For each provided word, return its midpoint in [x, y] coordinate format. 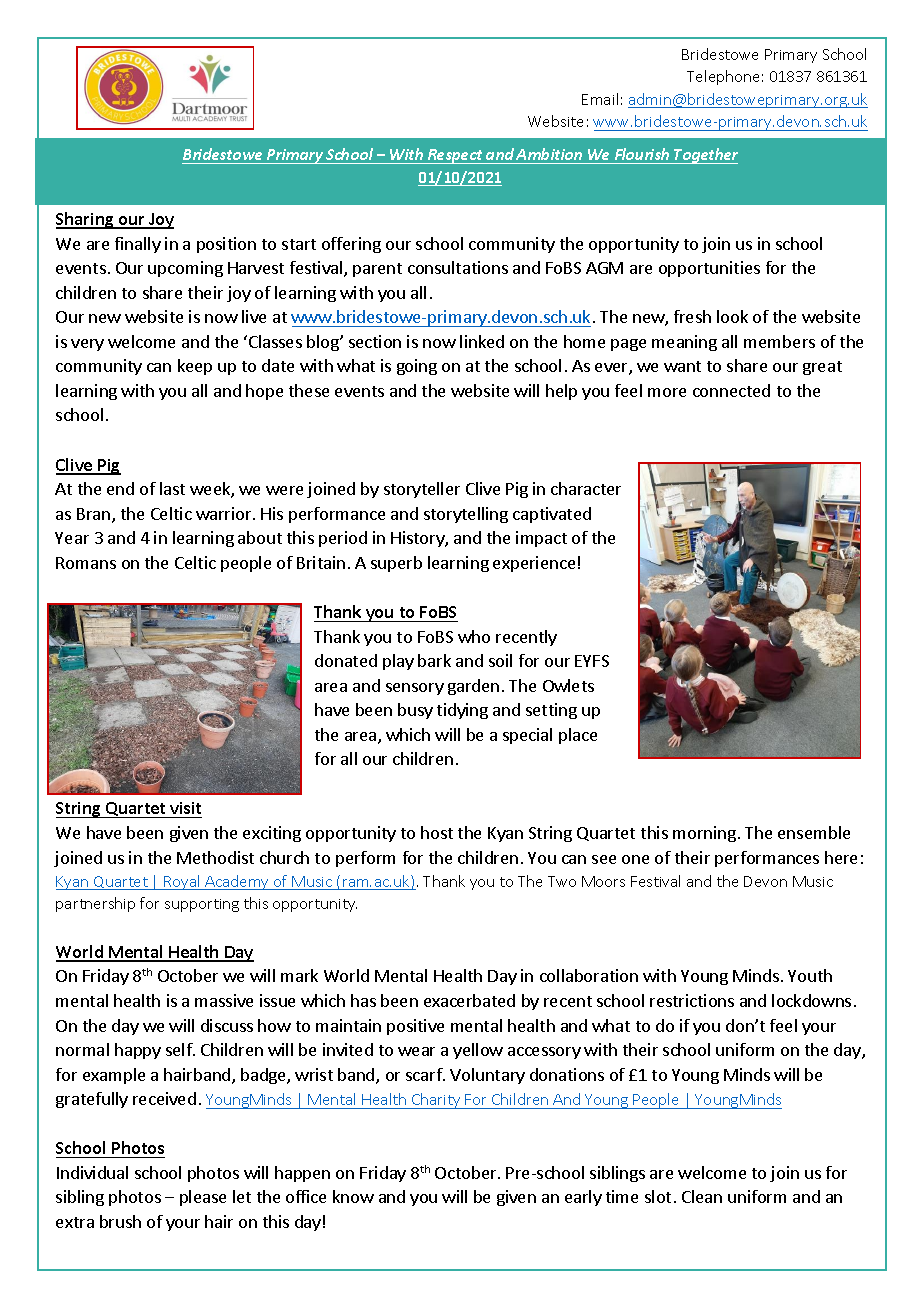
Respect [455, 156]
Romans [86, 563]
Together [705, 156]
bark [434, 660]
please [203, 1198]
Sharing [86, 220]
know [353, 1196]
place [578, 736]
